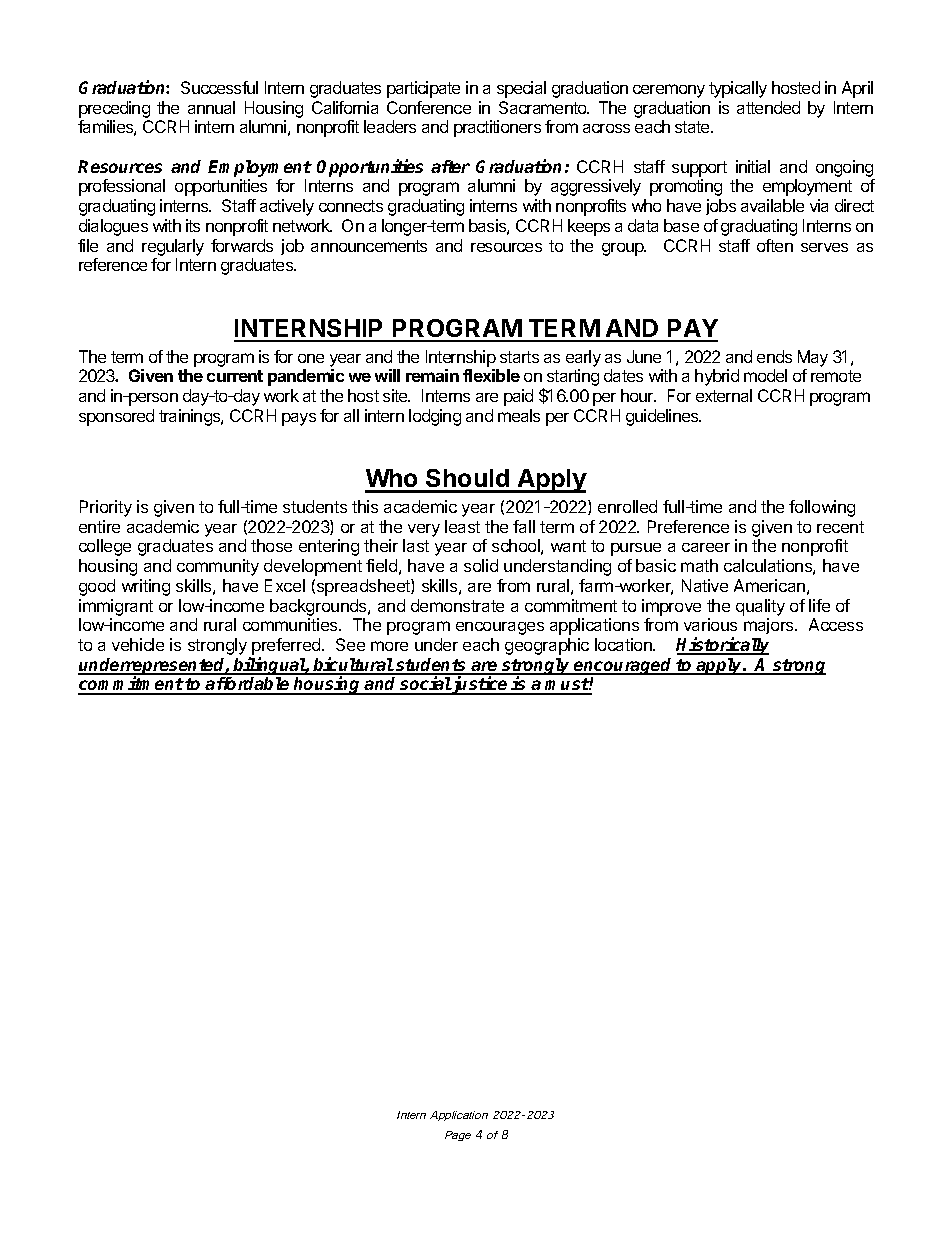 The height and width of the screenshot is (1233, 952). I want to click on Conference, so click(429, 107).
